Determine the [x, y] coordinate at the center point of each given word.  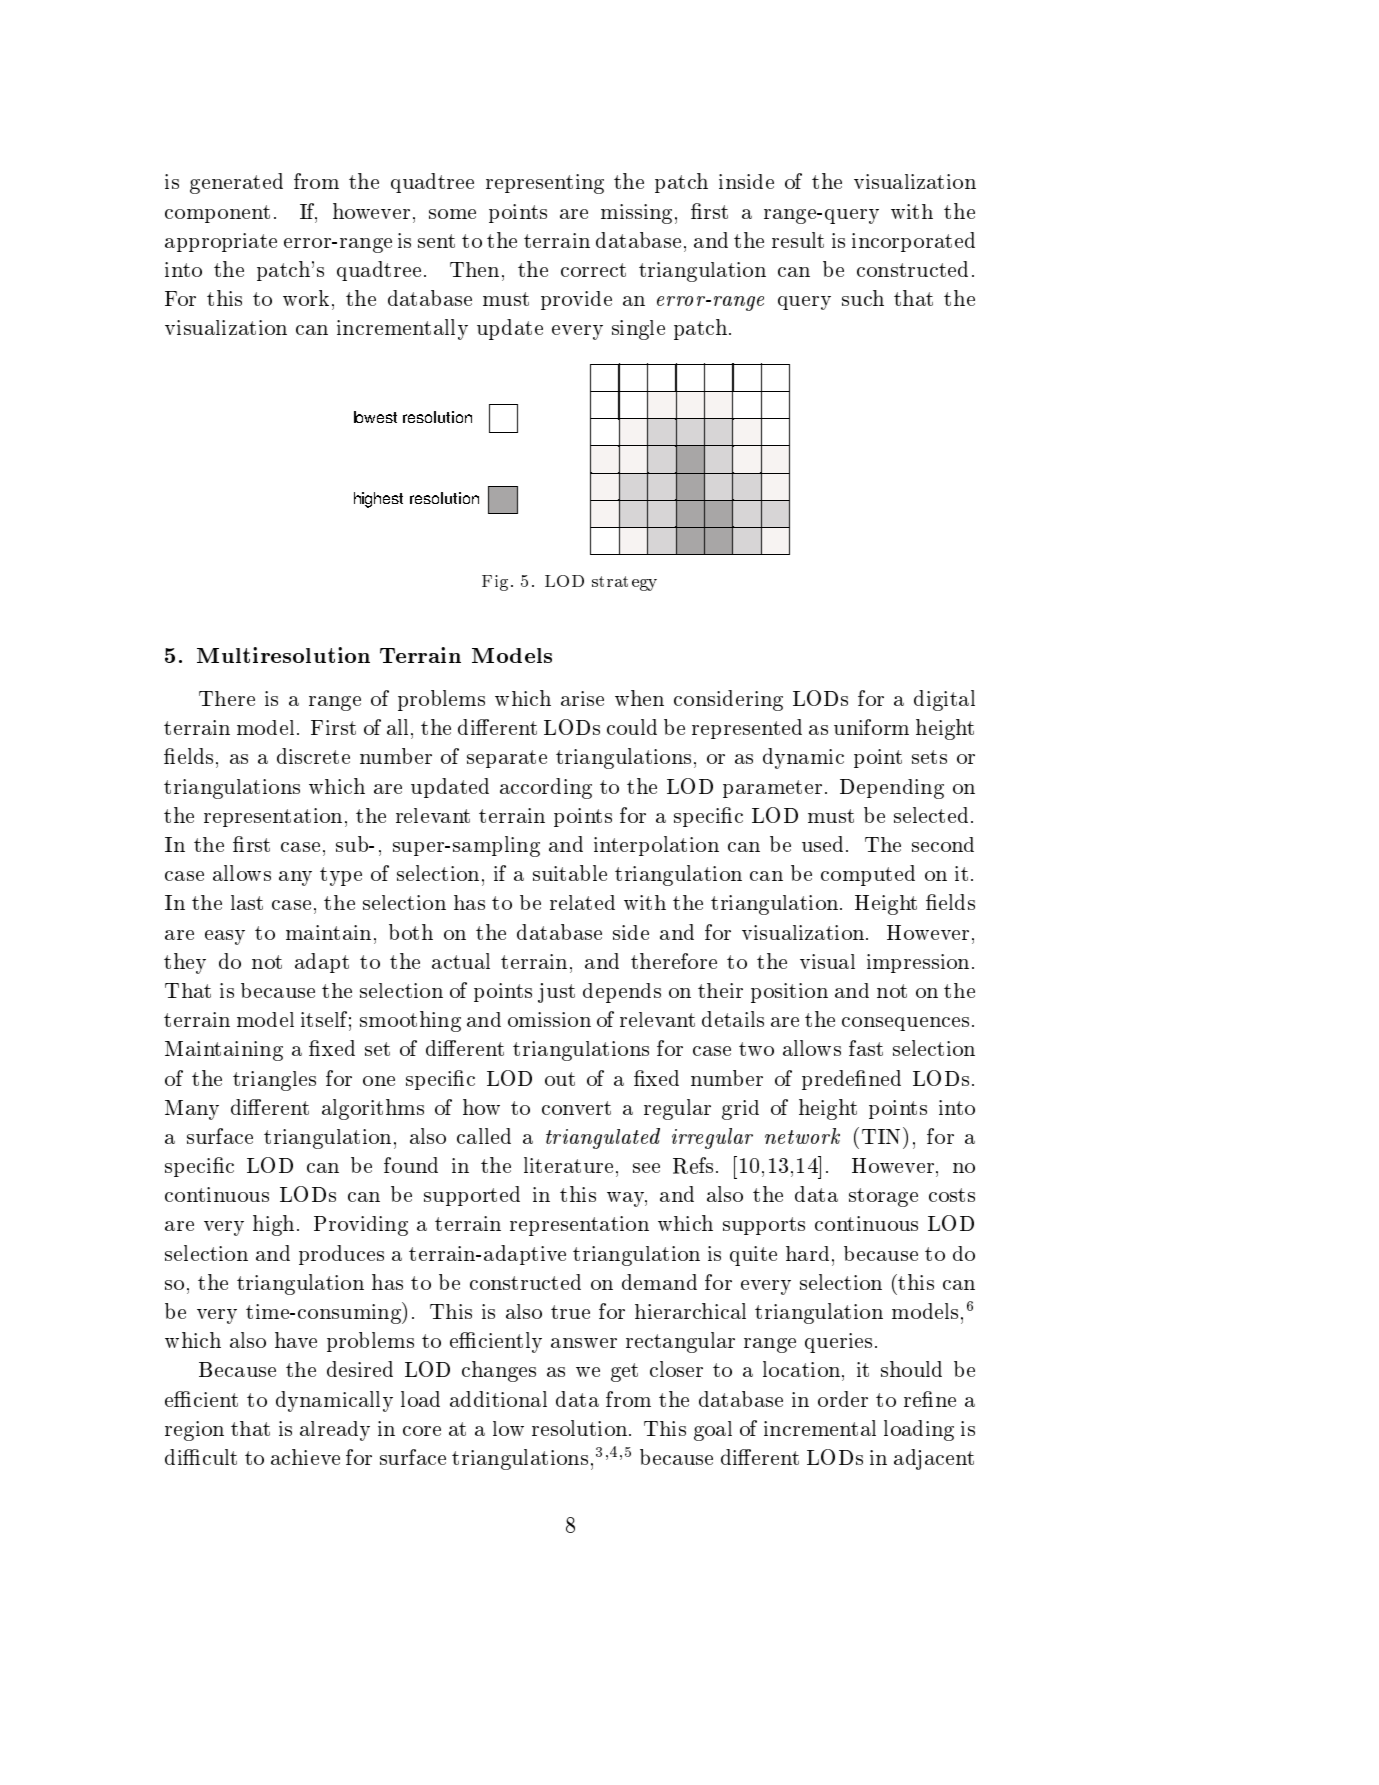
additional [498, 1399]
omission [549, 1019]
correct [593, 270]
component [217, 214]
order [843, 1399]
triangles [274, 1081]
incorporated [913, 242]
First [333, 727]
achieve [305, 1457]
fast [866, 1048]
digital [944, 700]
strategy [624, 583]
